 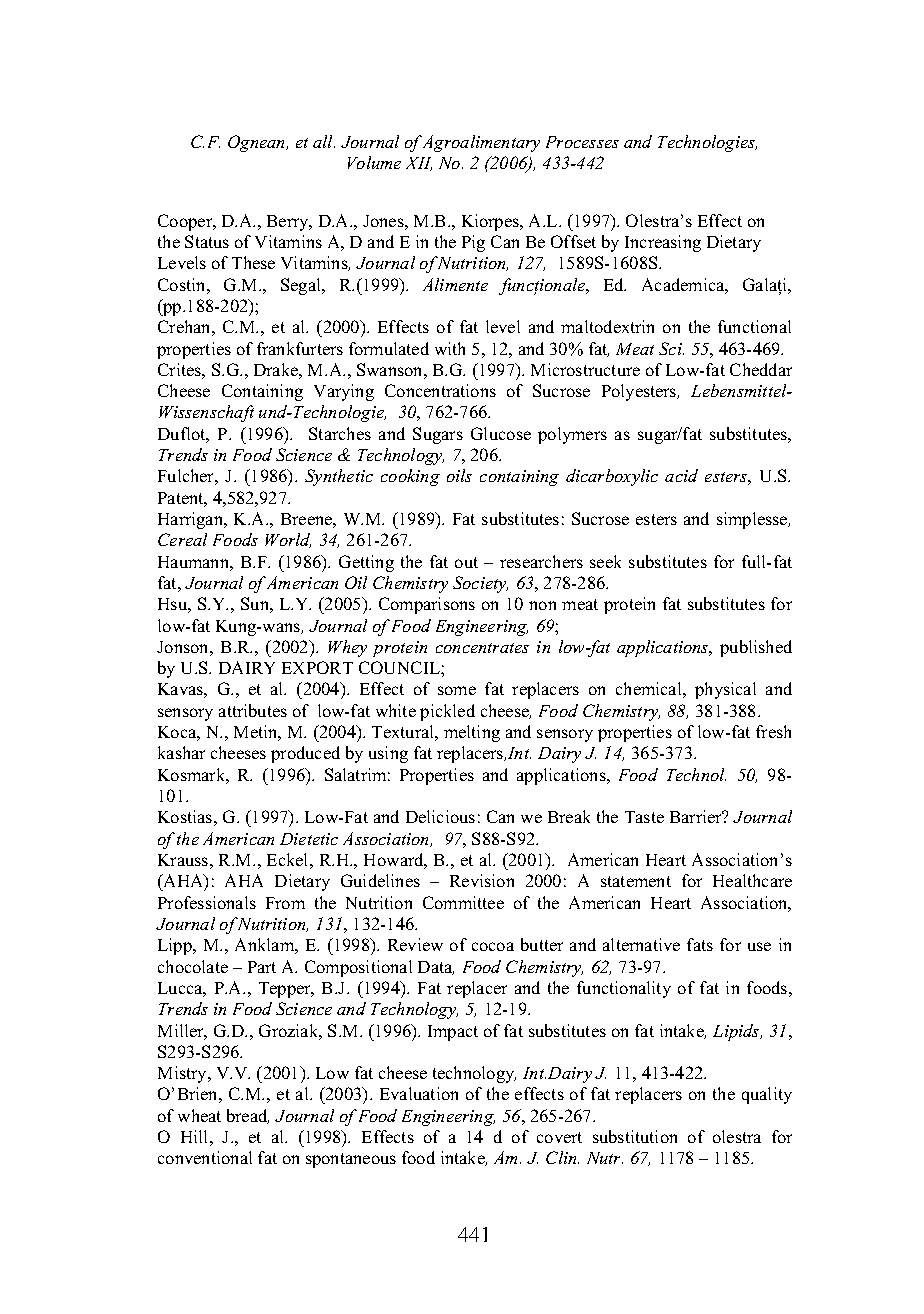 I want to click on XII, so click(x=419, y=164).
